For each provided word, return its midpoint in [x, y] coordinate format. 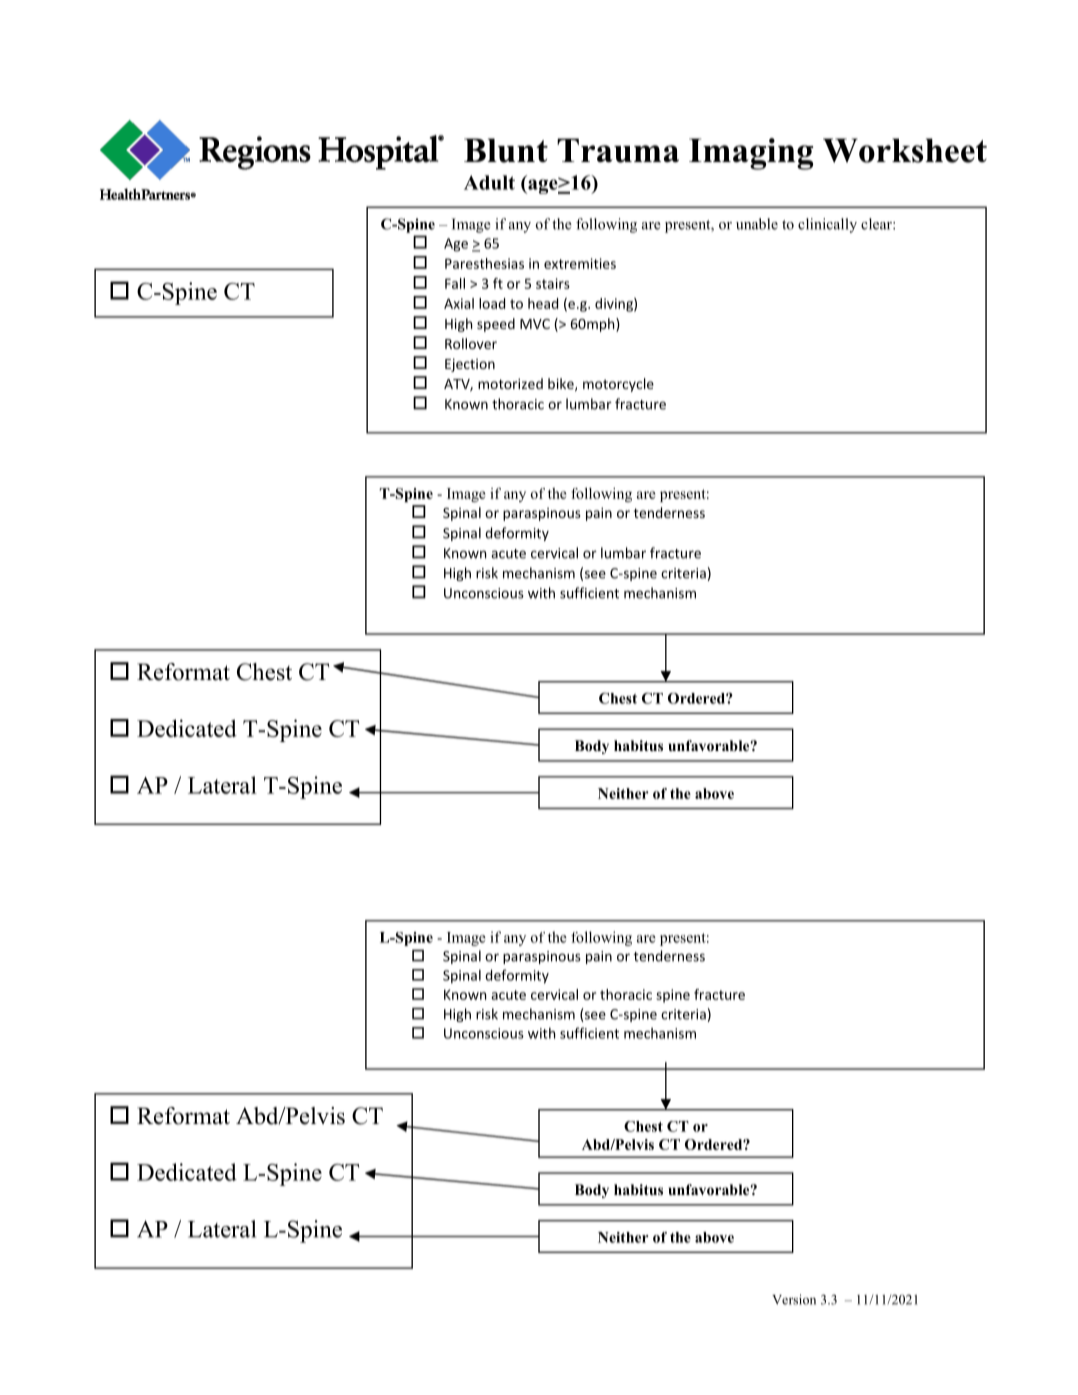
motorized [510, 383]
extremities [580, 263]
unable [757, 224]
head [543, 303]
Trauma [618, 150]
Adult [489, 182]
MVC [535, 324]
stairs [553, 283]
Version [794, 1299]
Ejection [470, 365]
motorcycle [618, 385]
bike [562, 384]
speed [496, 325]
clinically [827, 225]
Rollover [471, 343]
